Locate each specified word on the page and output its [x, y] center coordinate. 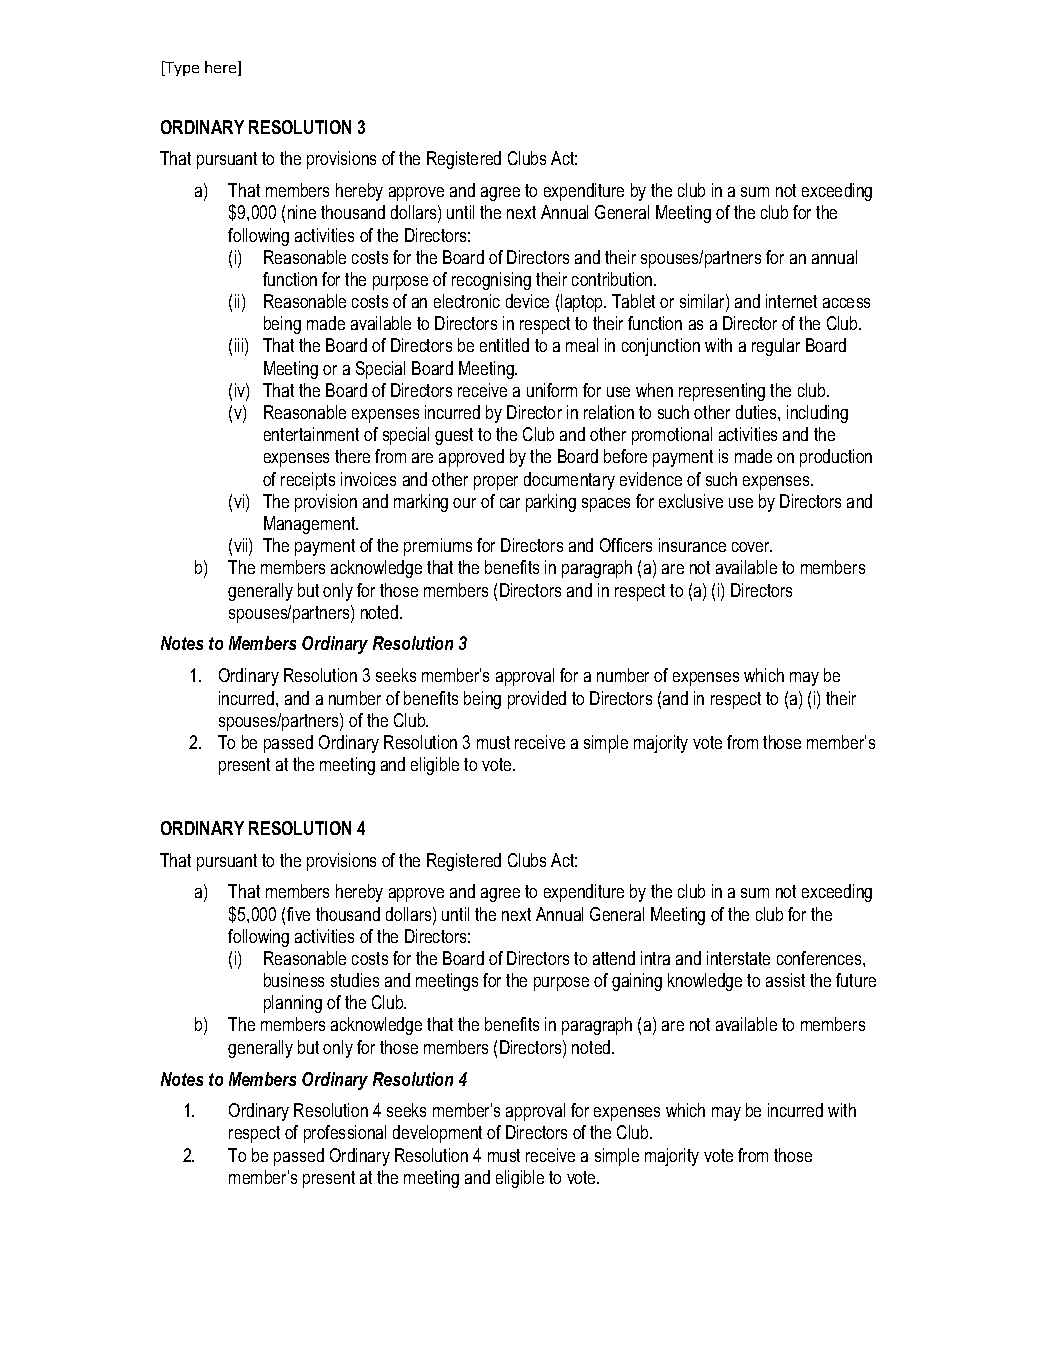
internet [791, 301]
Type [181, 68]
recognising [491, 281]
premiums [438, 547]
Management [311, 525]
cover [752, 547]
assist [785, 980]
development [437, 1134]
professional [345, 1134]
